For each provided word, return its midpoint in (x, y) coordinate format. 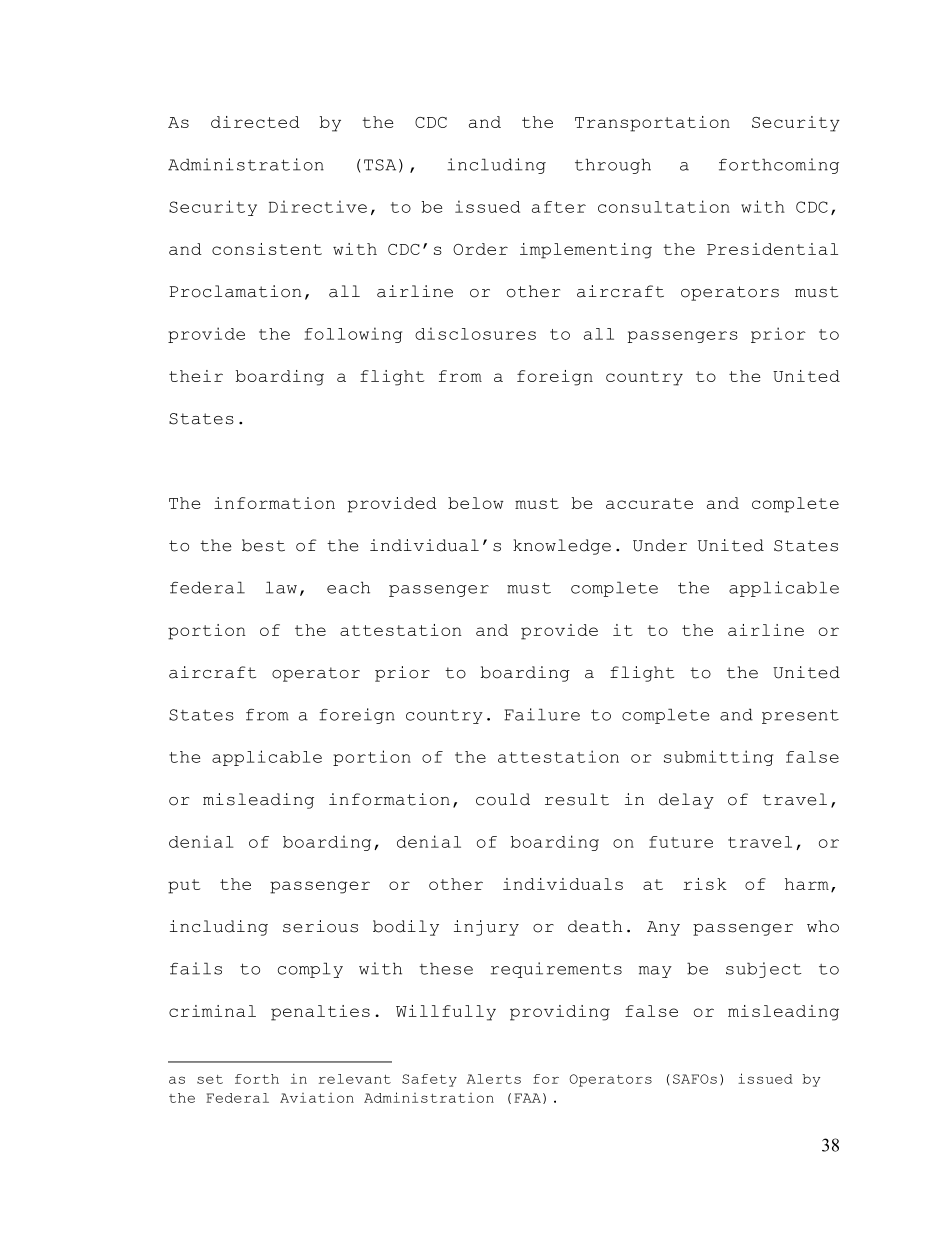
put (184, 886)
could (503, 799)
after (559, 207)
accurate (649, 503)
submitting (718, 758)
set (210, 1079)
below (476, 503)
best (263, 545)
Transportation (652, 124)
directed (255, 122)
